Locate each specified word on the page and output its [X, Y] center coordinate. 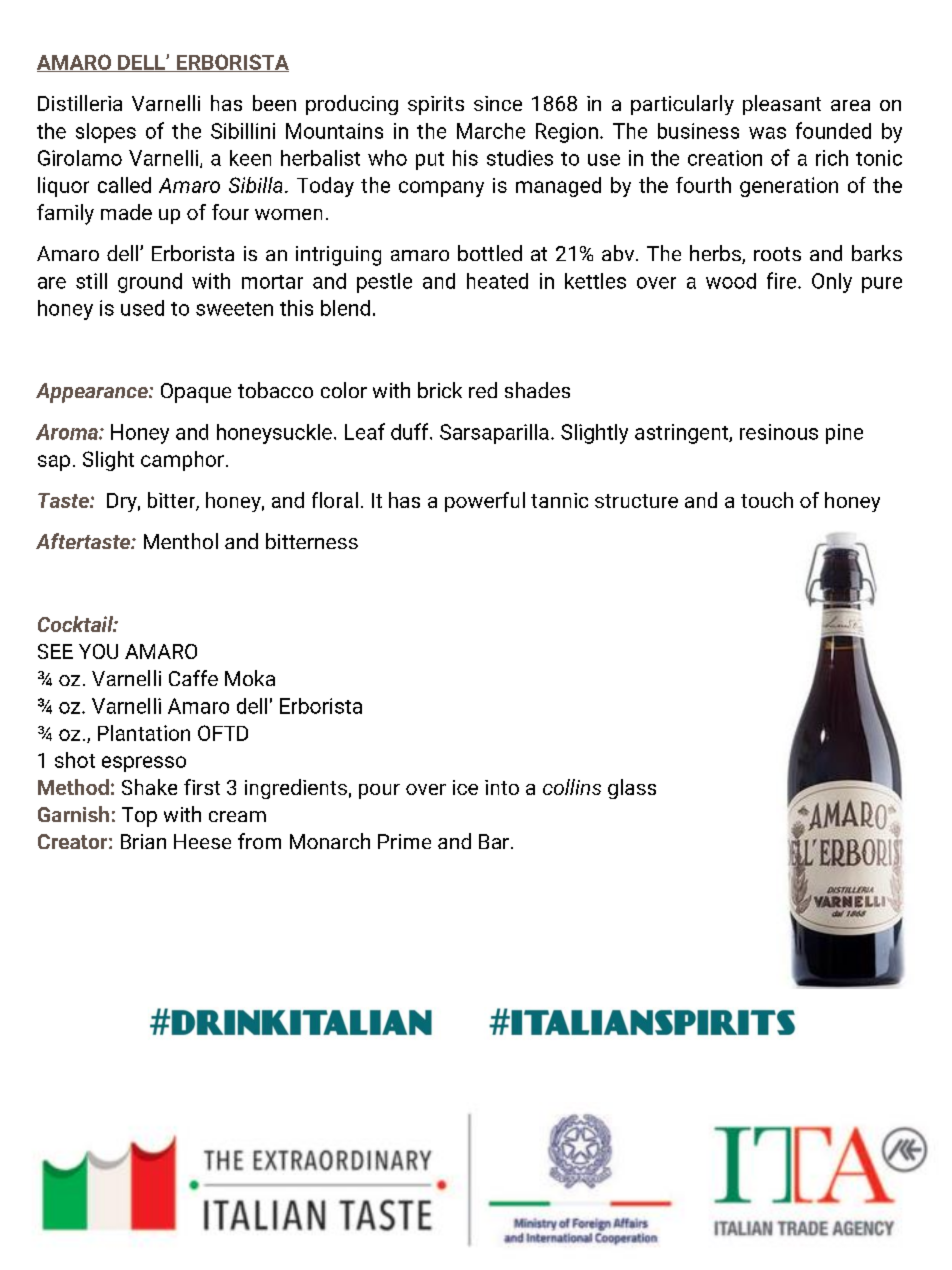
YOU [98, 651]
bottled [490, 253]
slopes [106, 133]
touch [767, 500]
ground [150, 283]
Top [139, 817]
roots [777, 254]
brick [440, 390]
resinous [779, 432]
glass [632, 789]
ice [465, 787]
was [767, 133]
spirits [436, 105]
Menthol [181, 541]
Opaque [196, 393]
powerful [485, 502]
